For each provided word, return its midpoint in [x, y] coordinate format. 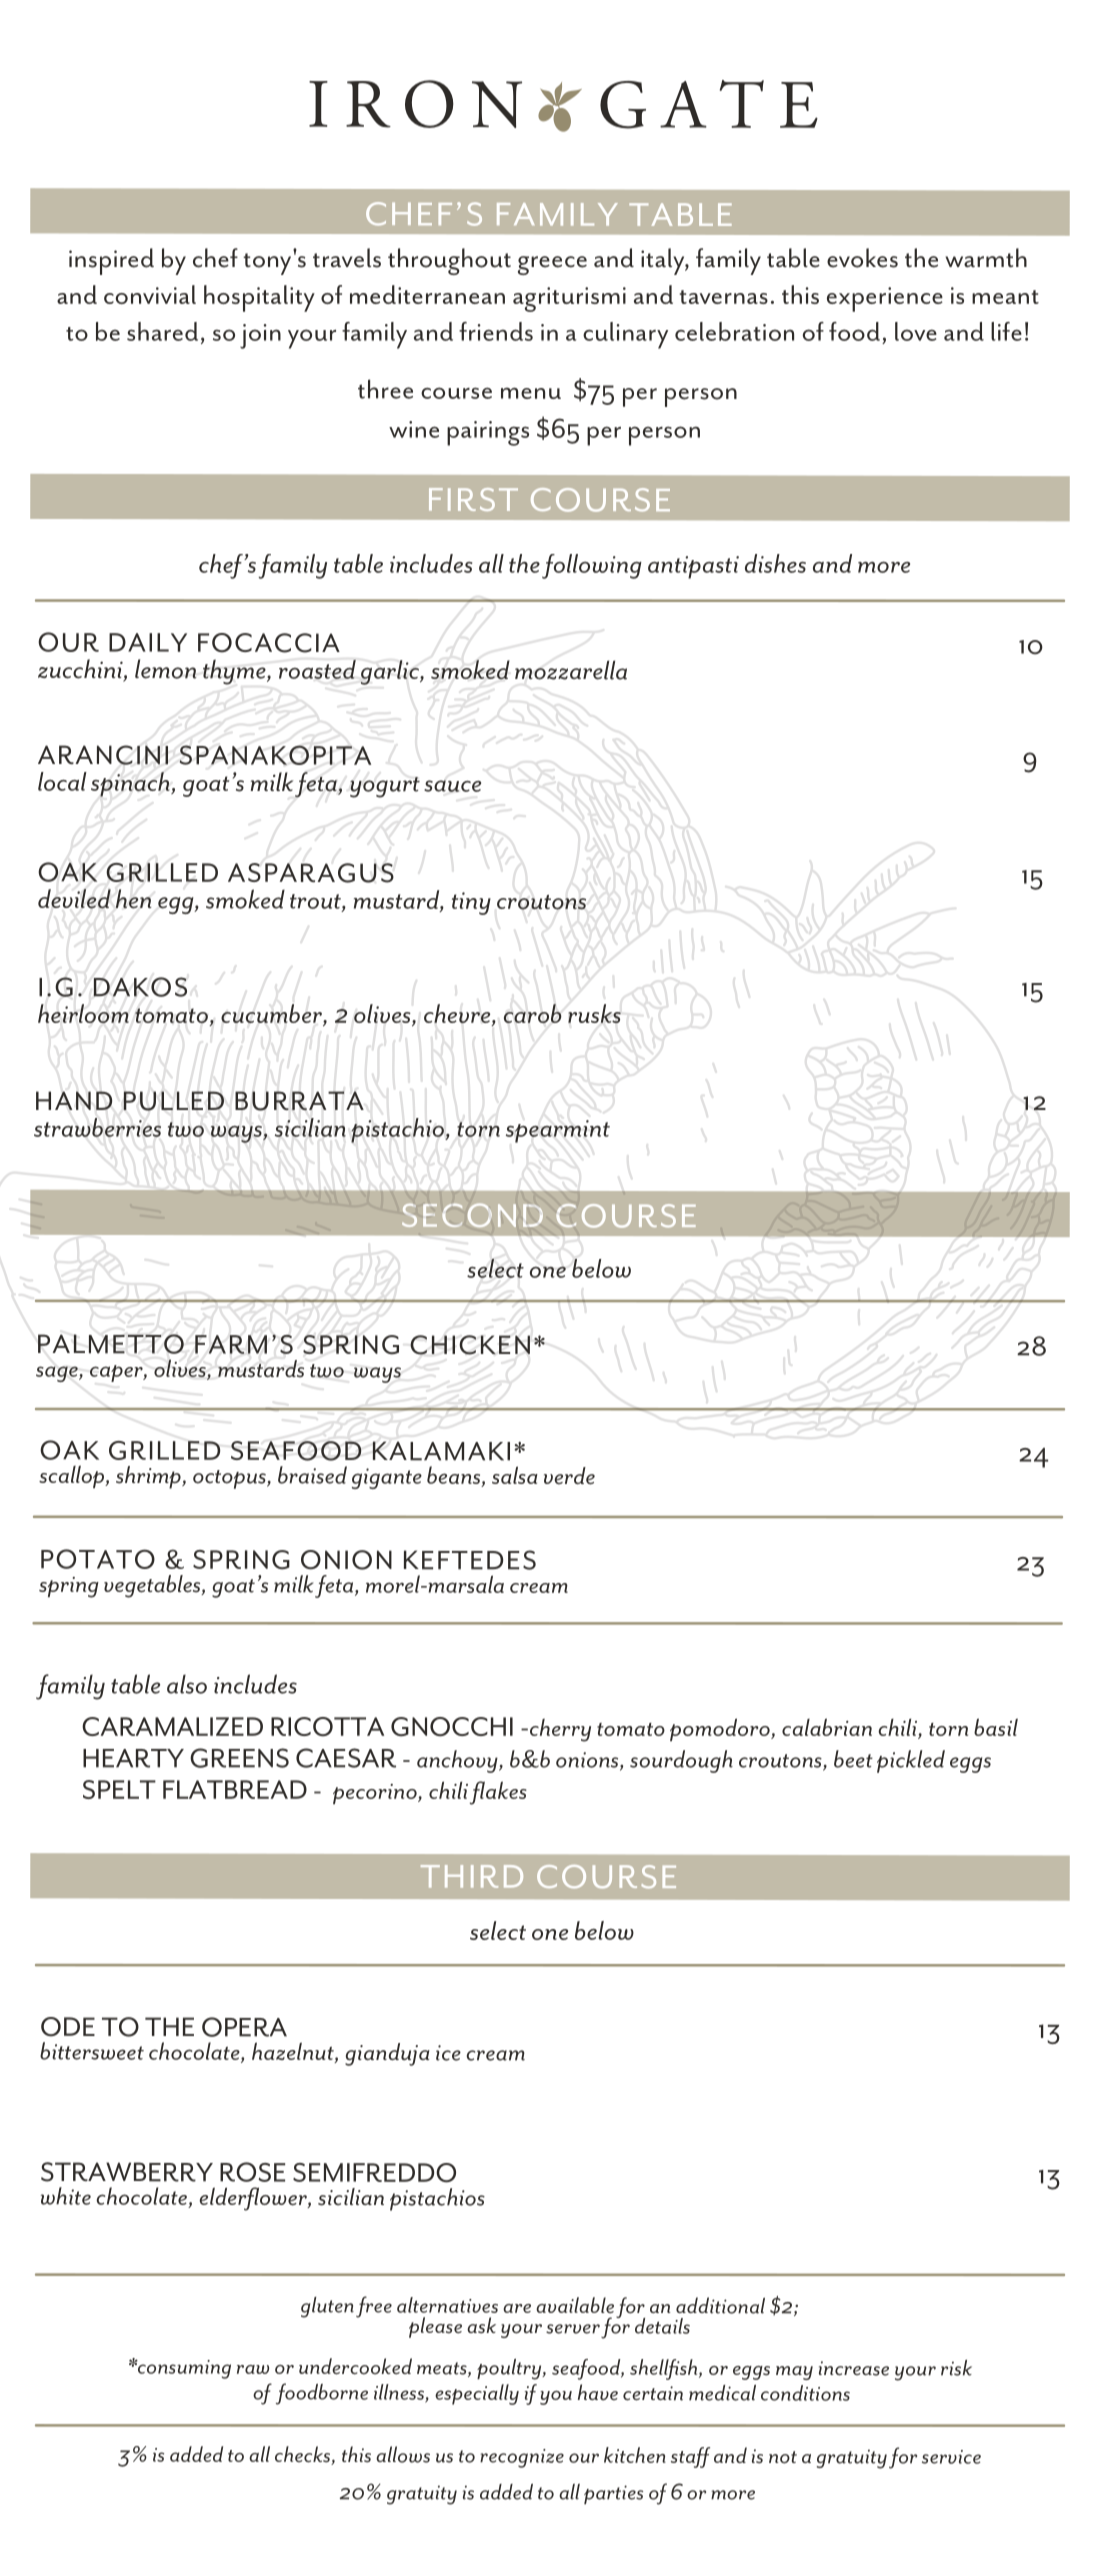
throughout [449, 261]
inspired [111, 261]
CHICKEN [470, 1345]
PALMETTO [111, 1344]
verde [569, 1476]
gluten [327, 2307]
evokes [862, 258]
